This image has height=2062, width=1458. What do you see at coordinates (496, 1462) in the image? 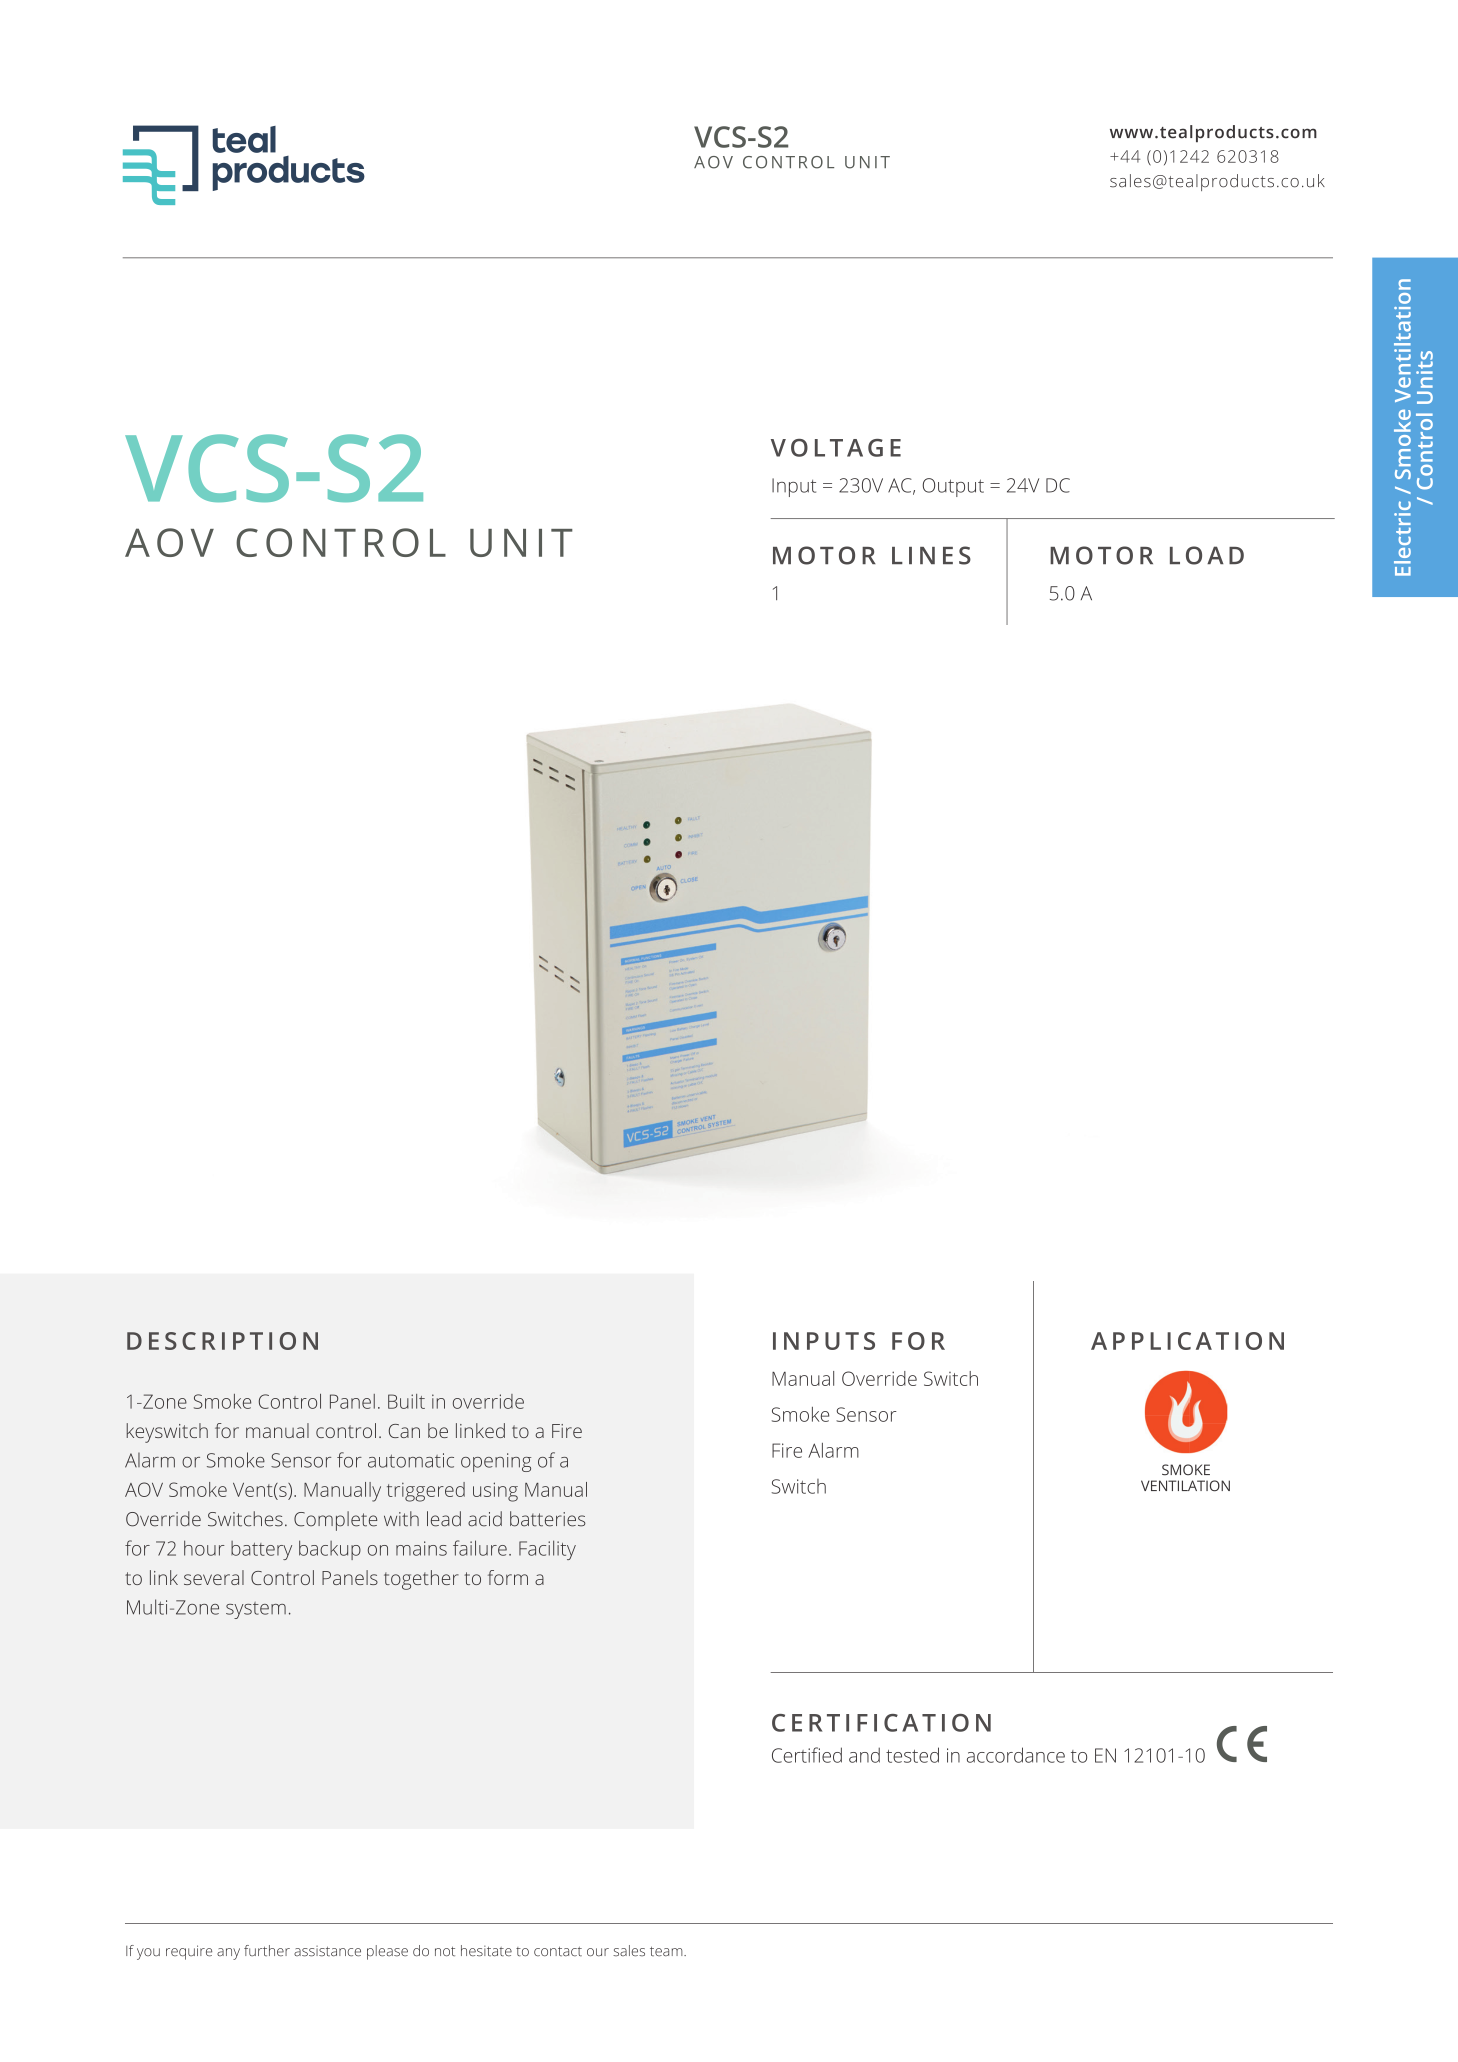
I see `opening` at bounding box center [496, 1462].
